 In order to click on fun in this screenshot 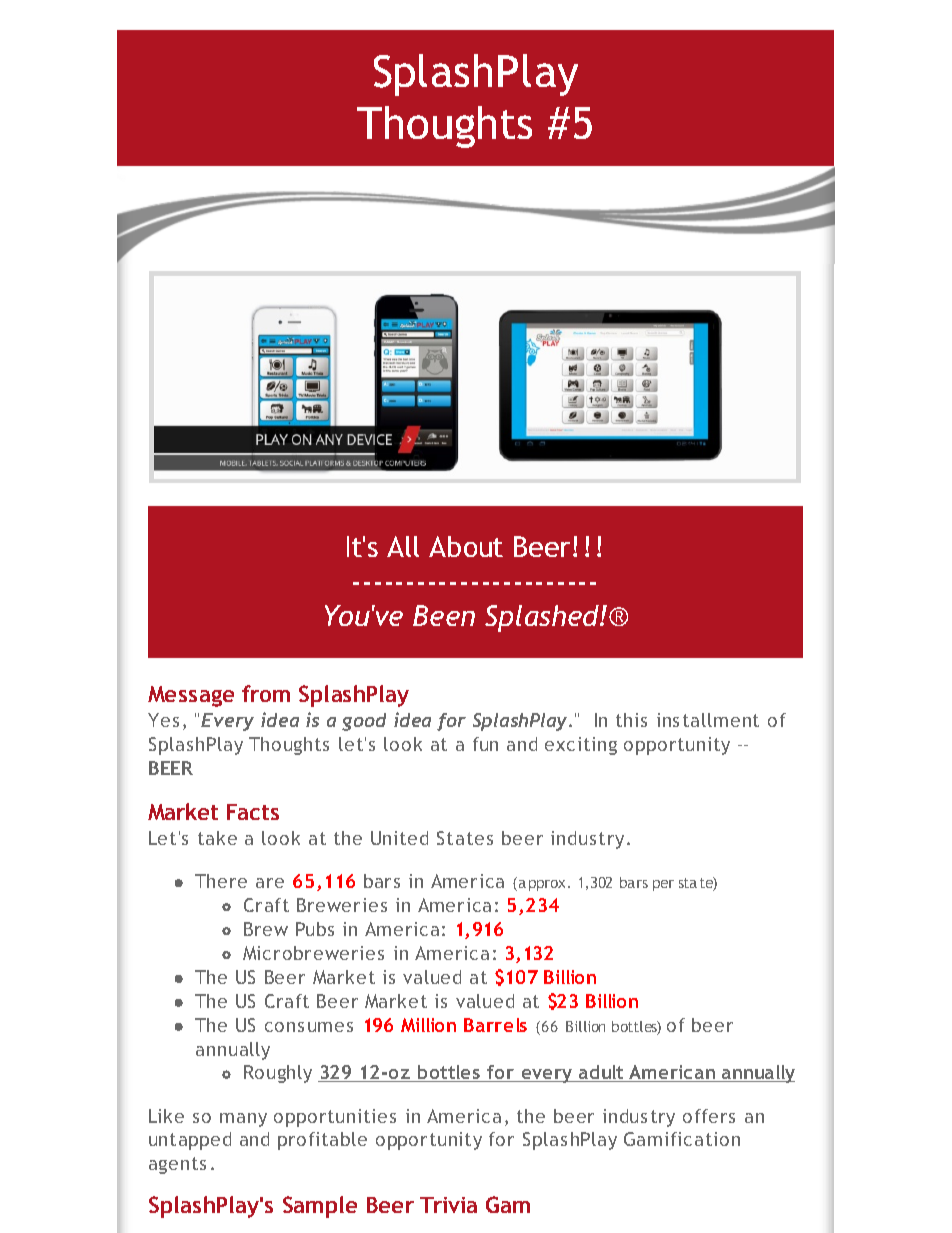, I will do `click(485, 744)`.
